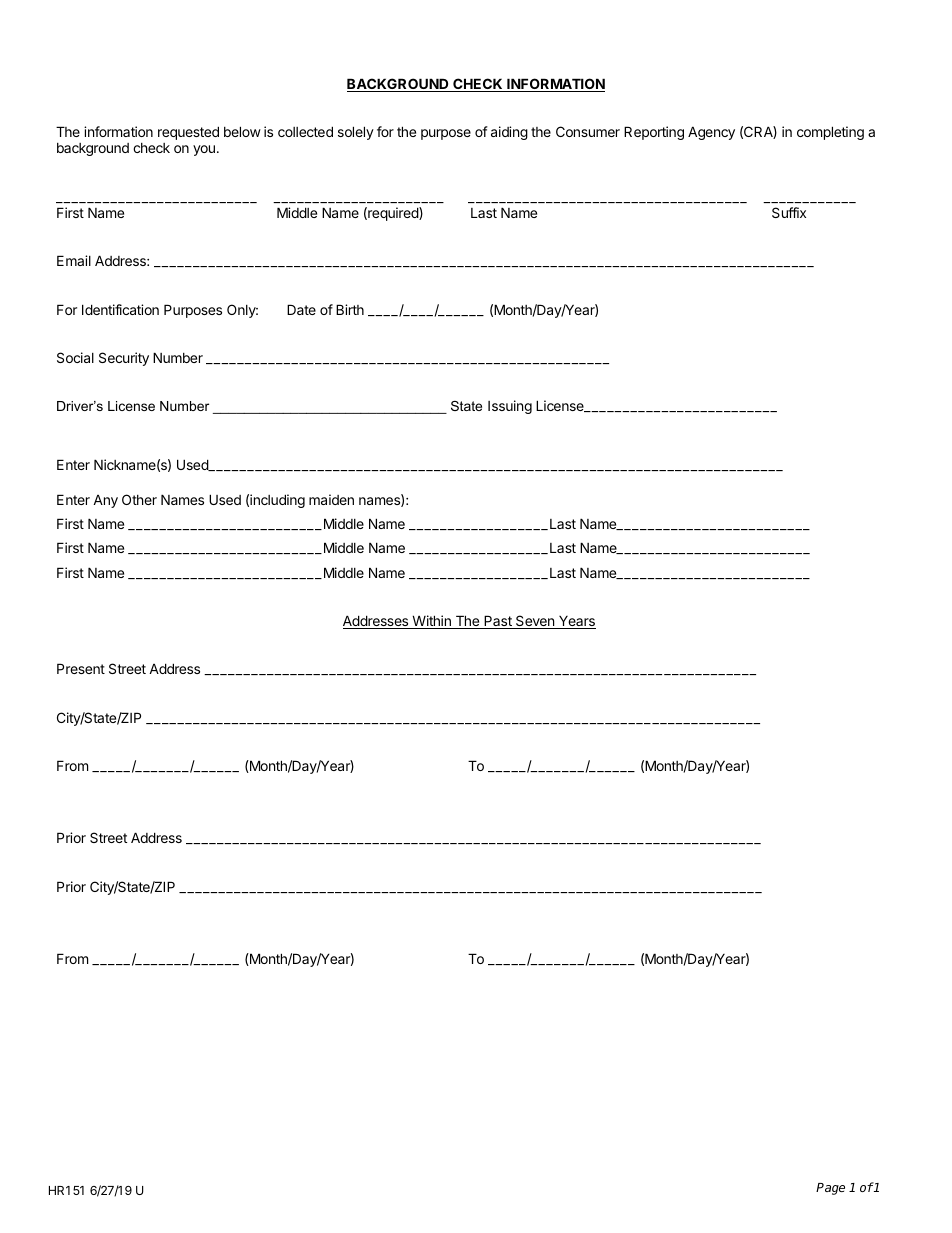  Describe the element at coordinates (830, 1189) in the screenshot. I see `Page` at that location.
